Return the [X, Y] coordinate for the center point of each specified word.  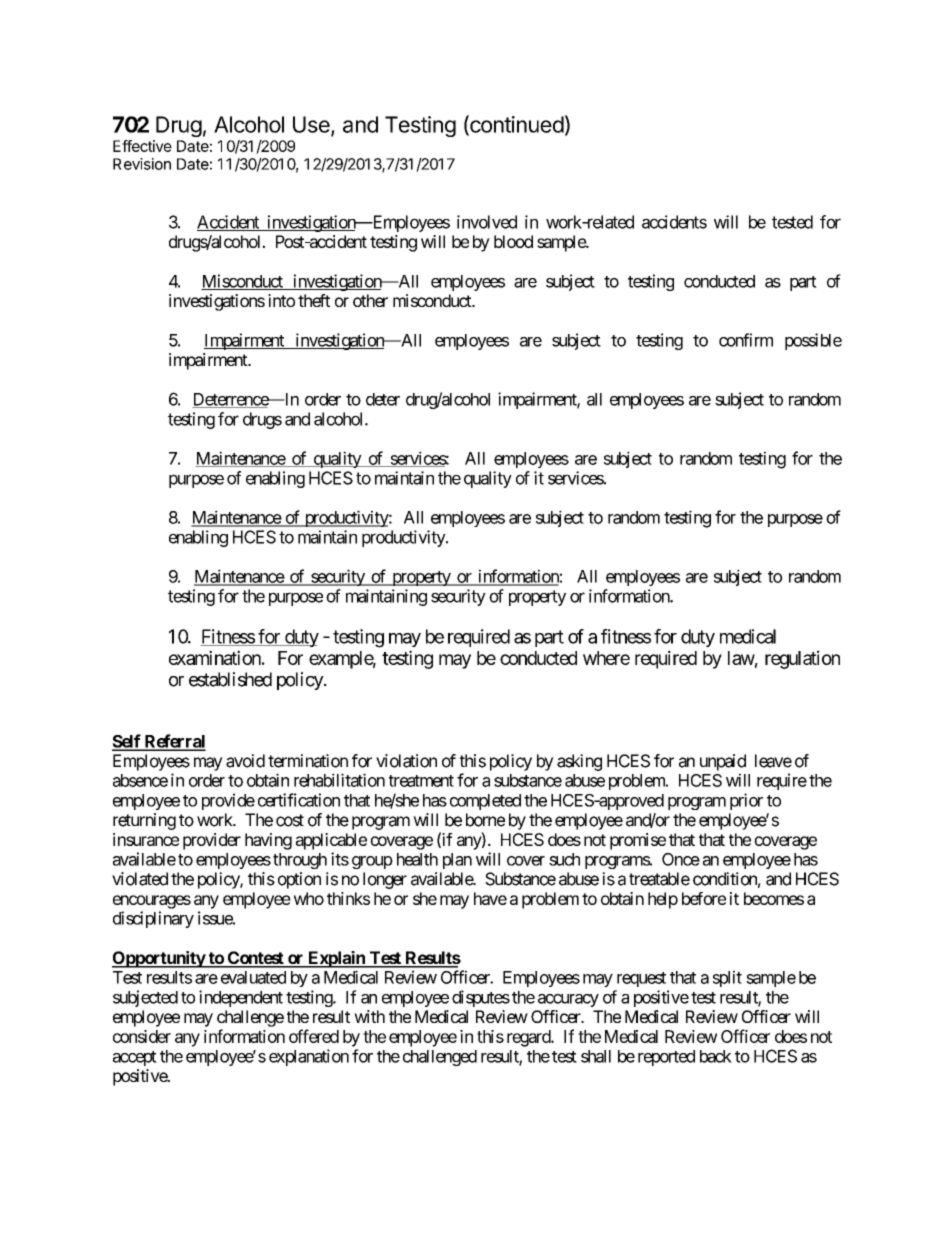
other [370, 300]
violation [406, 761]
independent [241, 998]
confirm [746, 340]
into [281, 300]
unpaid [723, 762]
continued [516, 125]
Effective [142, 146]
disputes [481, 998]
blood [513, 241]
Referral [174, 742]
